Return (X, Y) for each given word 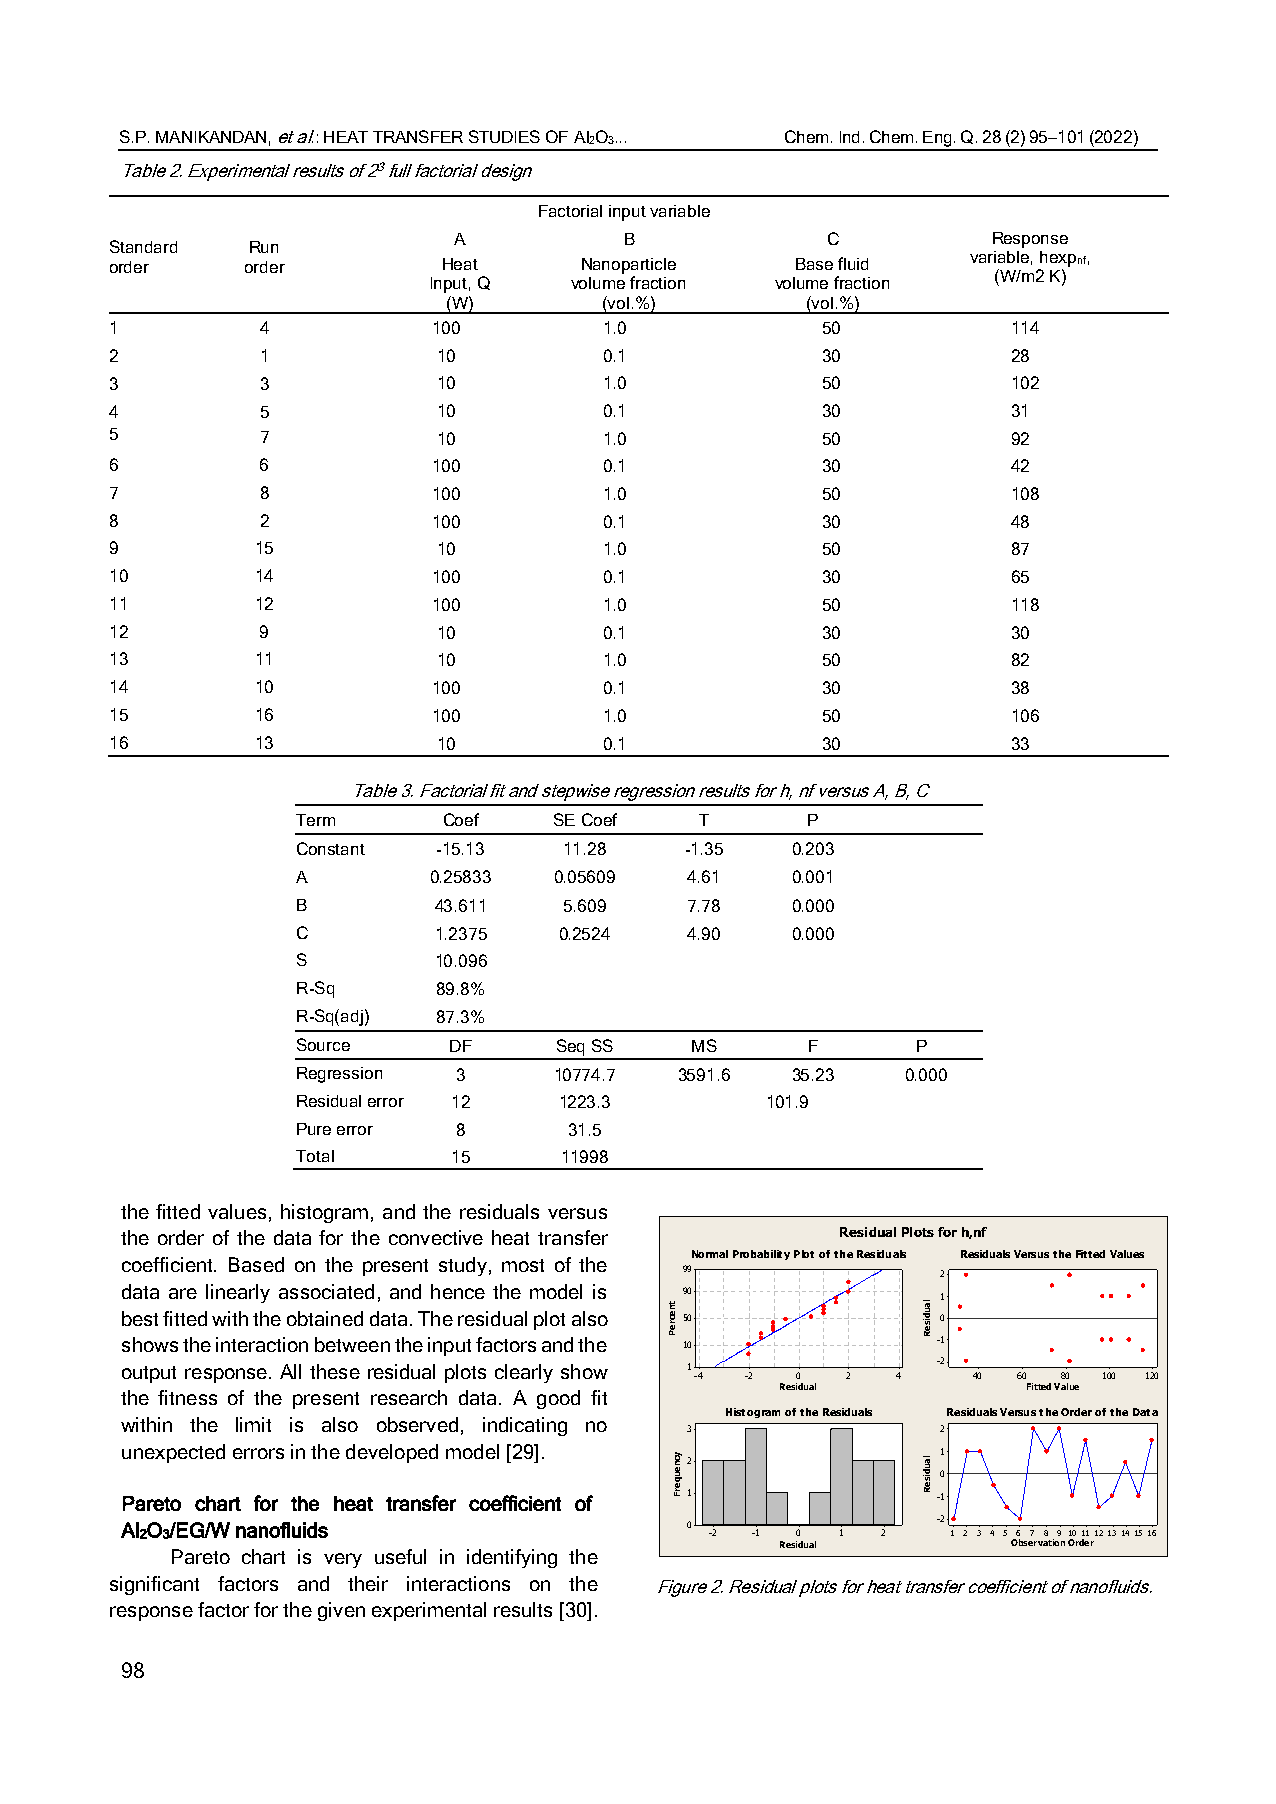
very (343, 1560)
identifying (512, 1558)
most (523, 1265)
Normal (710, 1254)
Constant (331, 848)
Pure (314, 1129)
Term (315, 820)
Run (264, 247)
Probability (761, 1255)
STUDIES (504, 136)
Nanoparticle (629, 266)
